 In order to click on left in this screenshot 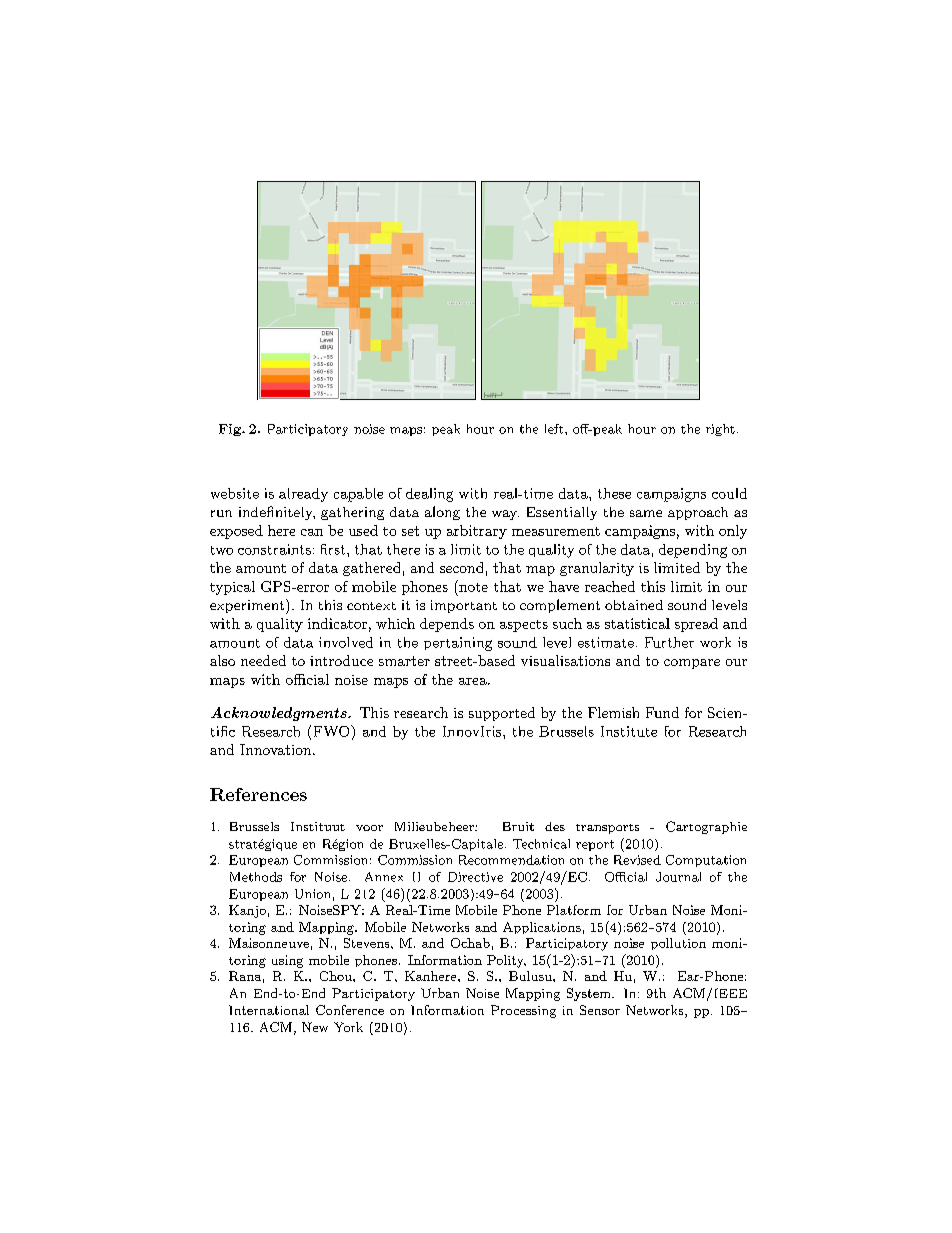, I will do `click(554, 429)`.
